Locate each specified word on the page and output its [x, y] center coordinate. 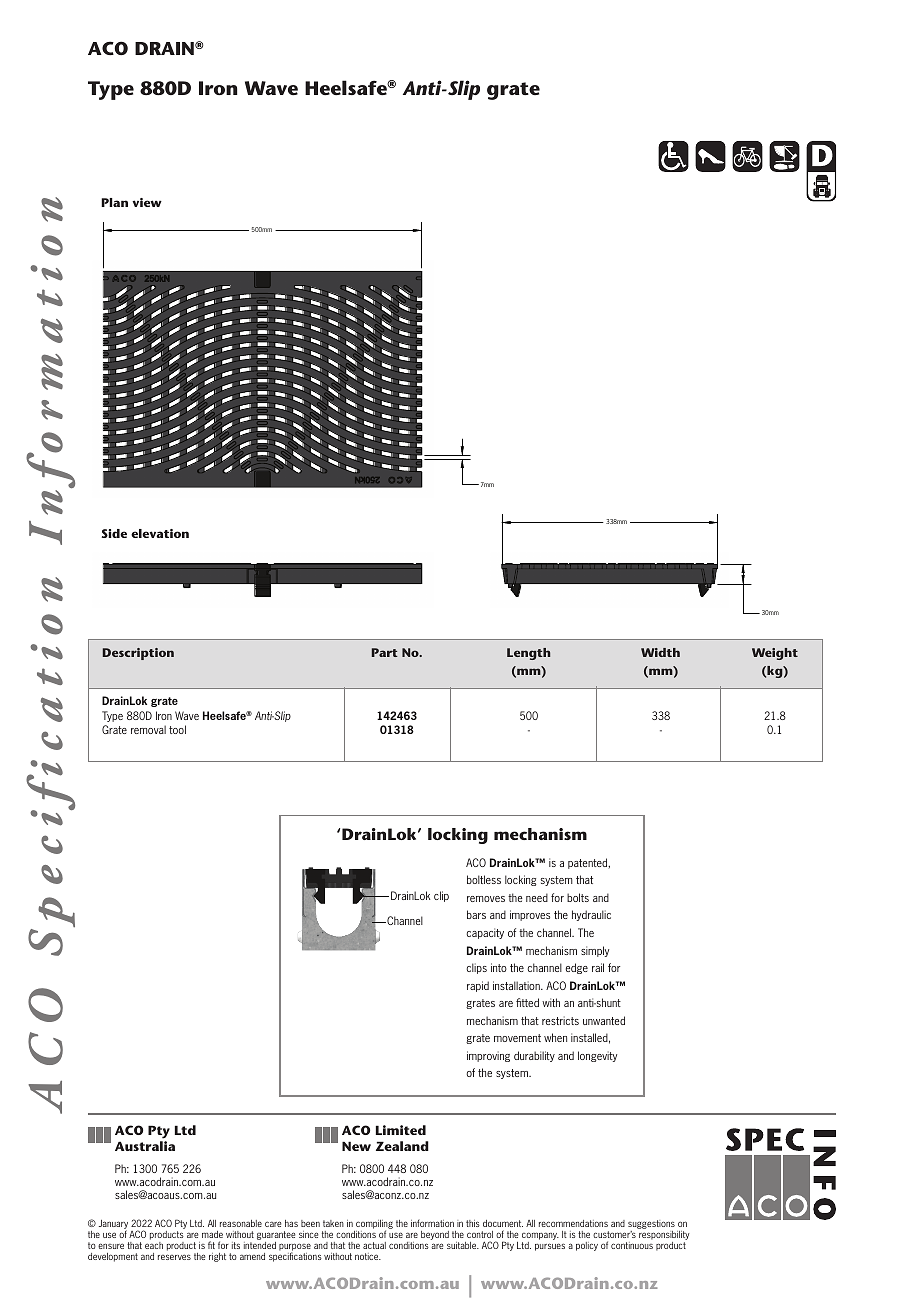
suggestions [651, 1224]
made [212, 1234]
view [147, 202]
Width [660, 652]
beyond [435, 1235]
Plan [114, 202]
